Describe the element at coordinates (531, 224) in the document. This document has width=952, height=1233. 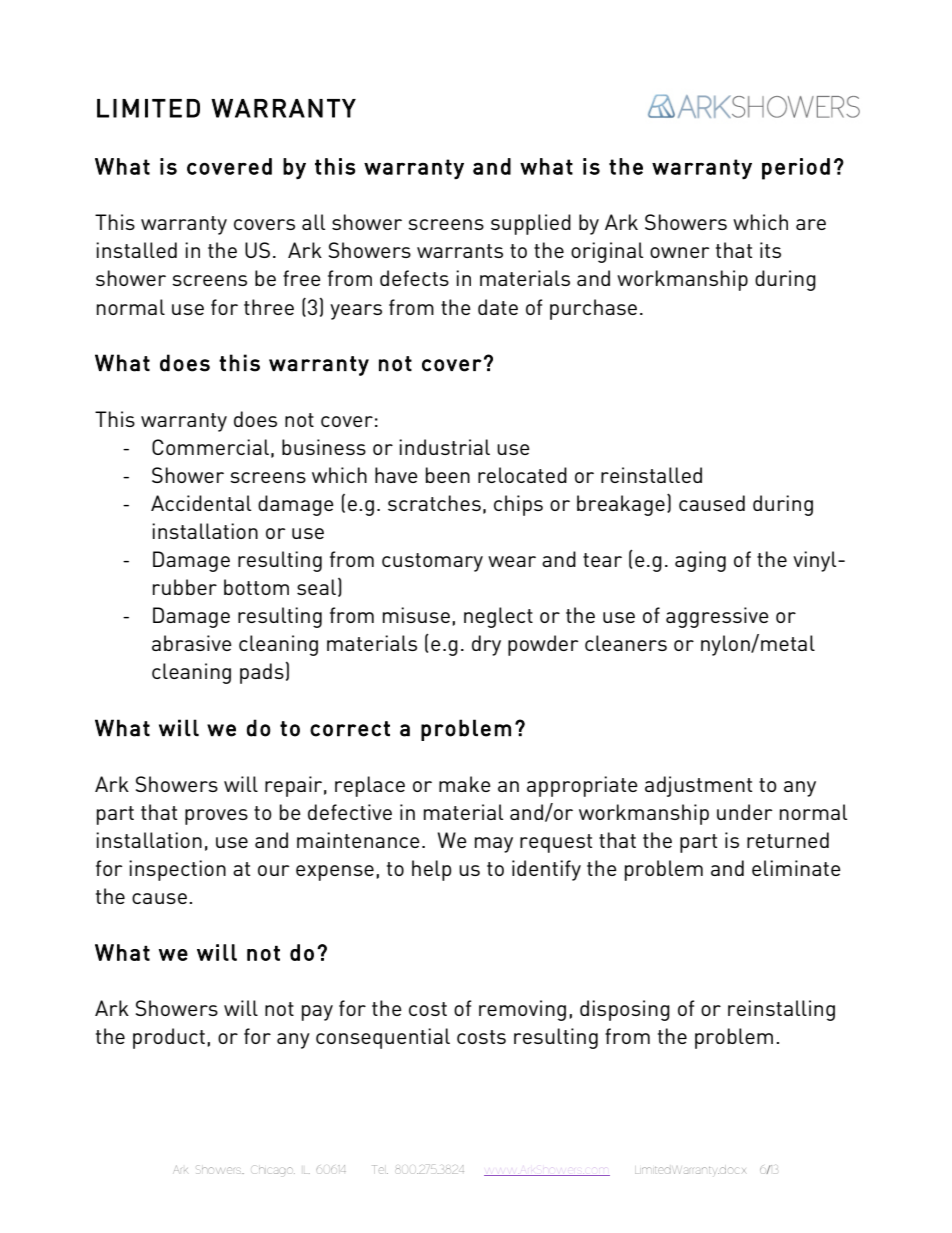
I see `supplied` at that location.
